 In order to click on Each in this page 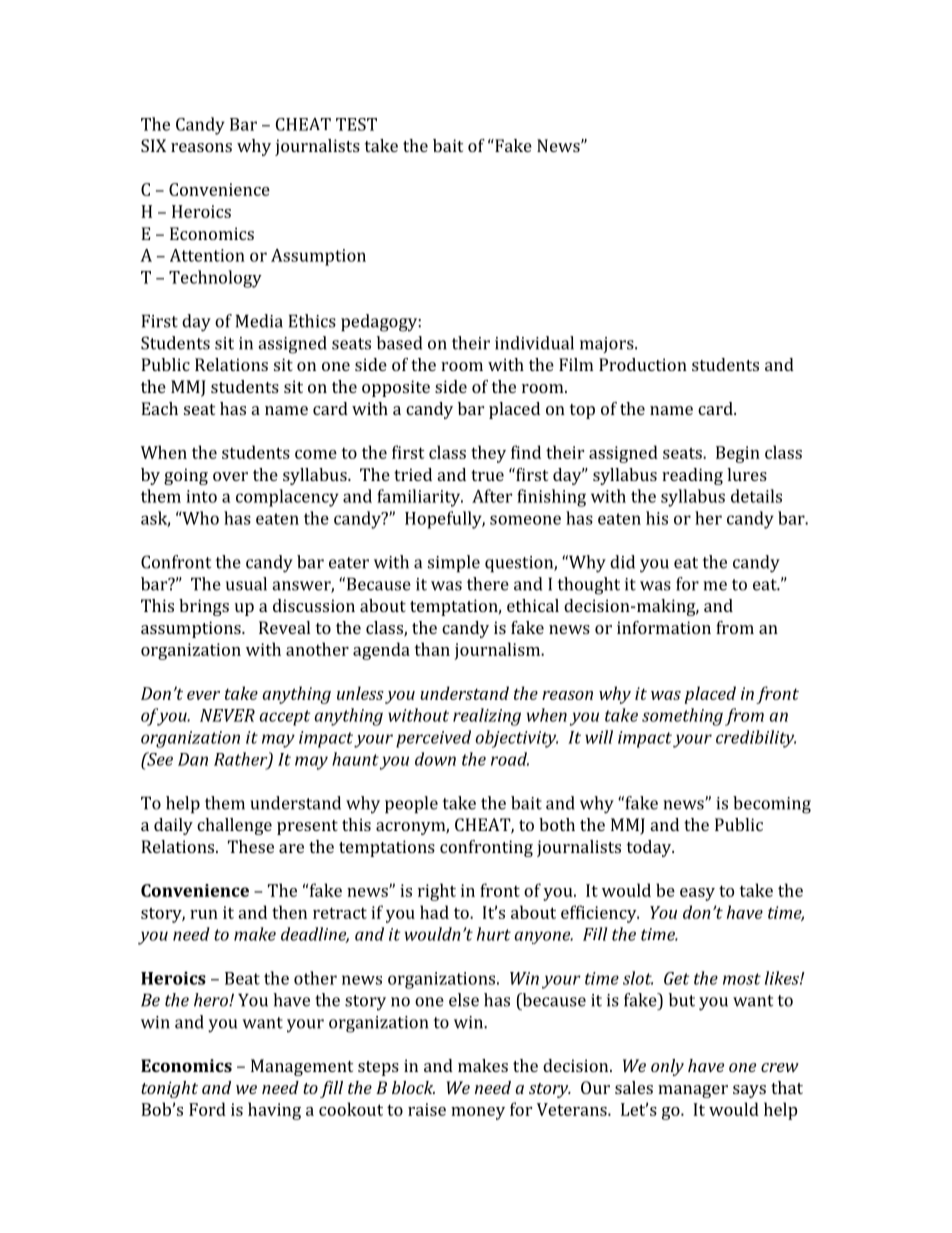, I will do `click(159, 408)`.
